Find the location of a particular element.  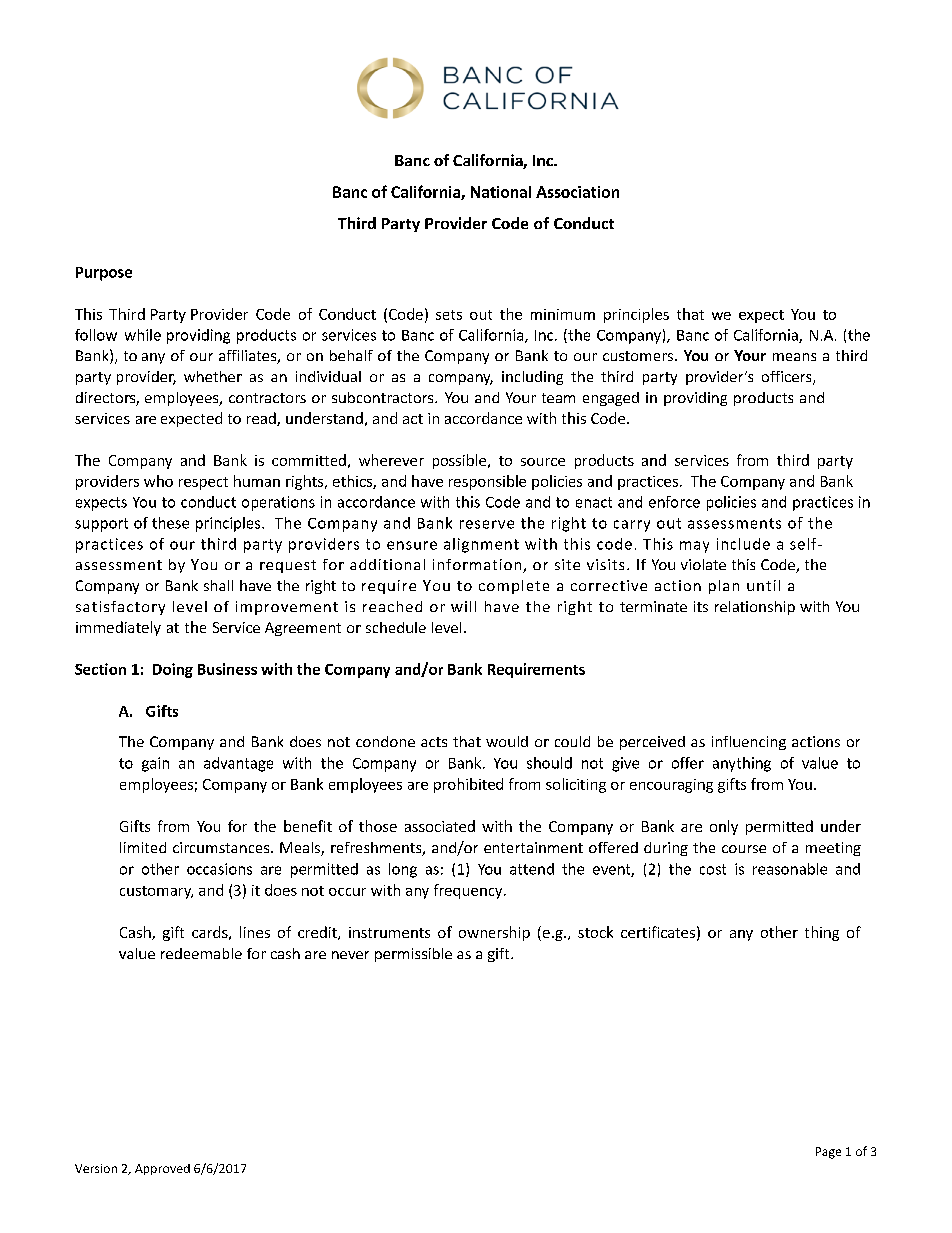

enforce is located at coordinates (674, 502).
